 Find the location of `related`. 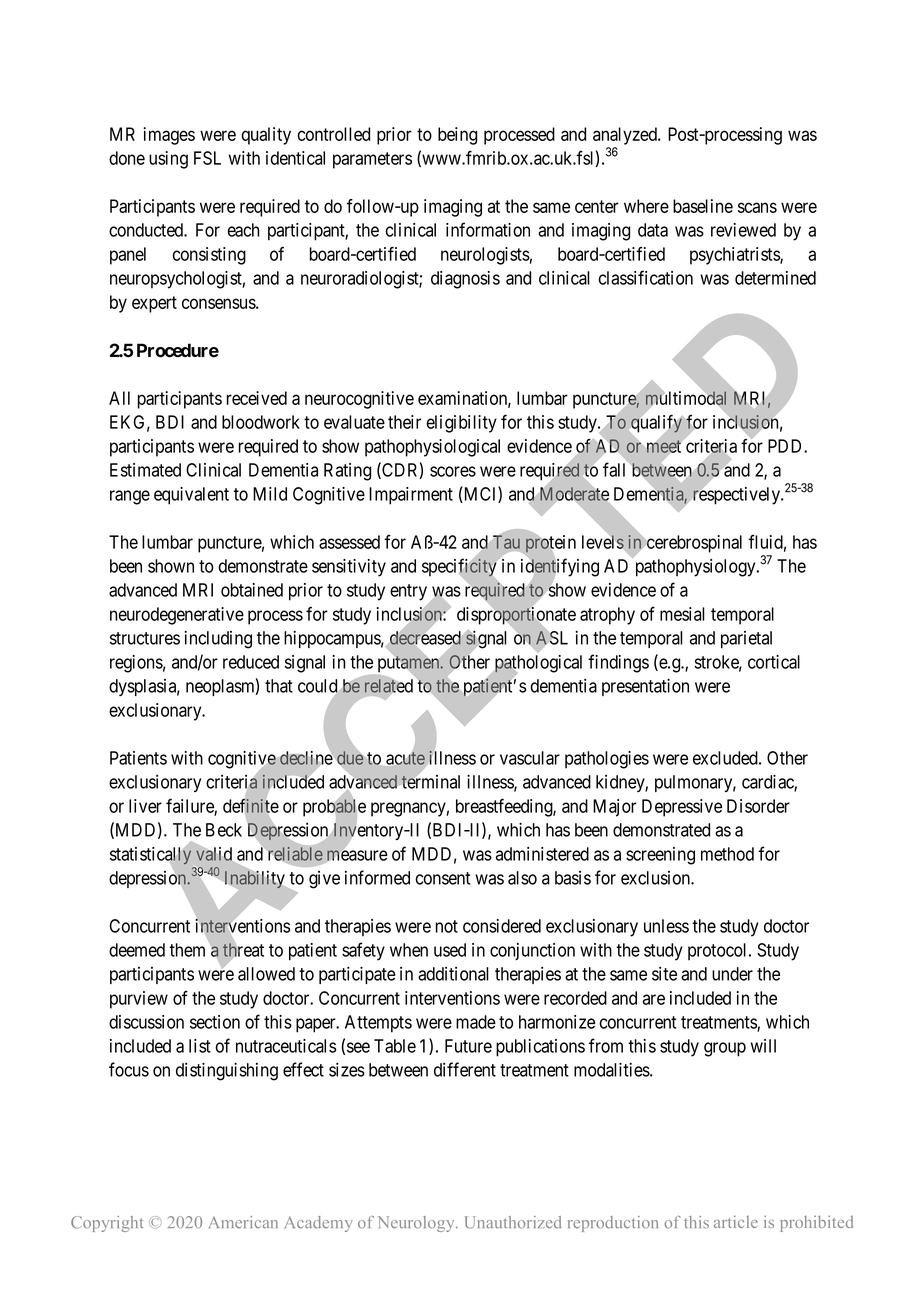

related is located at coordinates (389, 686).
